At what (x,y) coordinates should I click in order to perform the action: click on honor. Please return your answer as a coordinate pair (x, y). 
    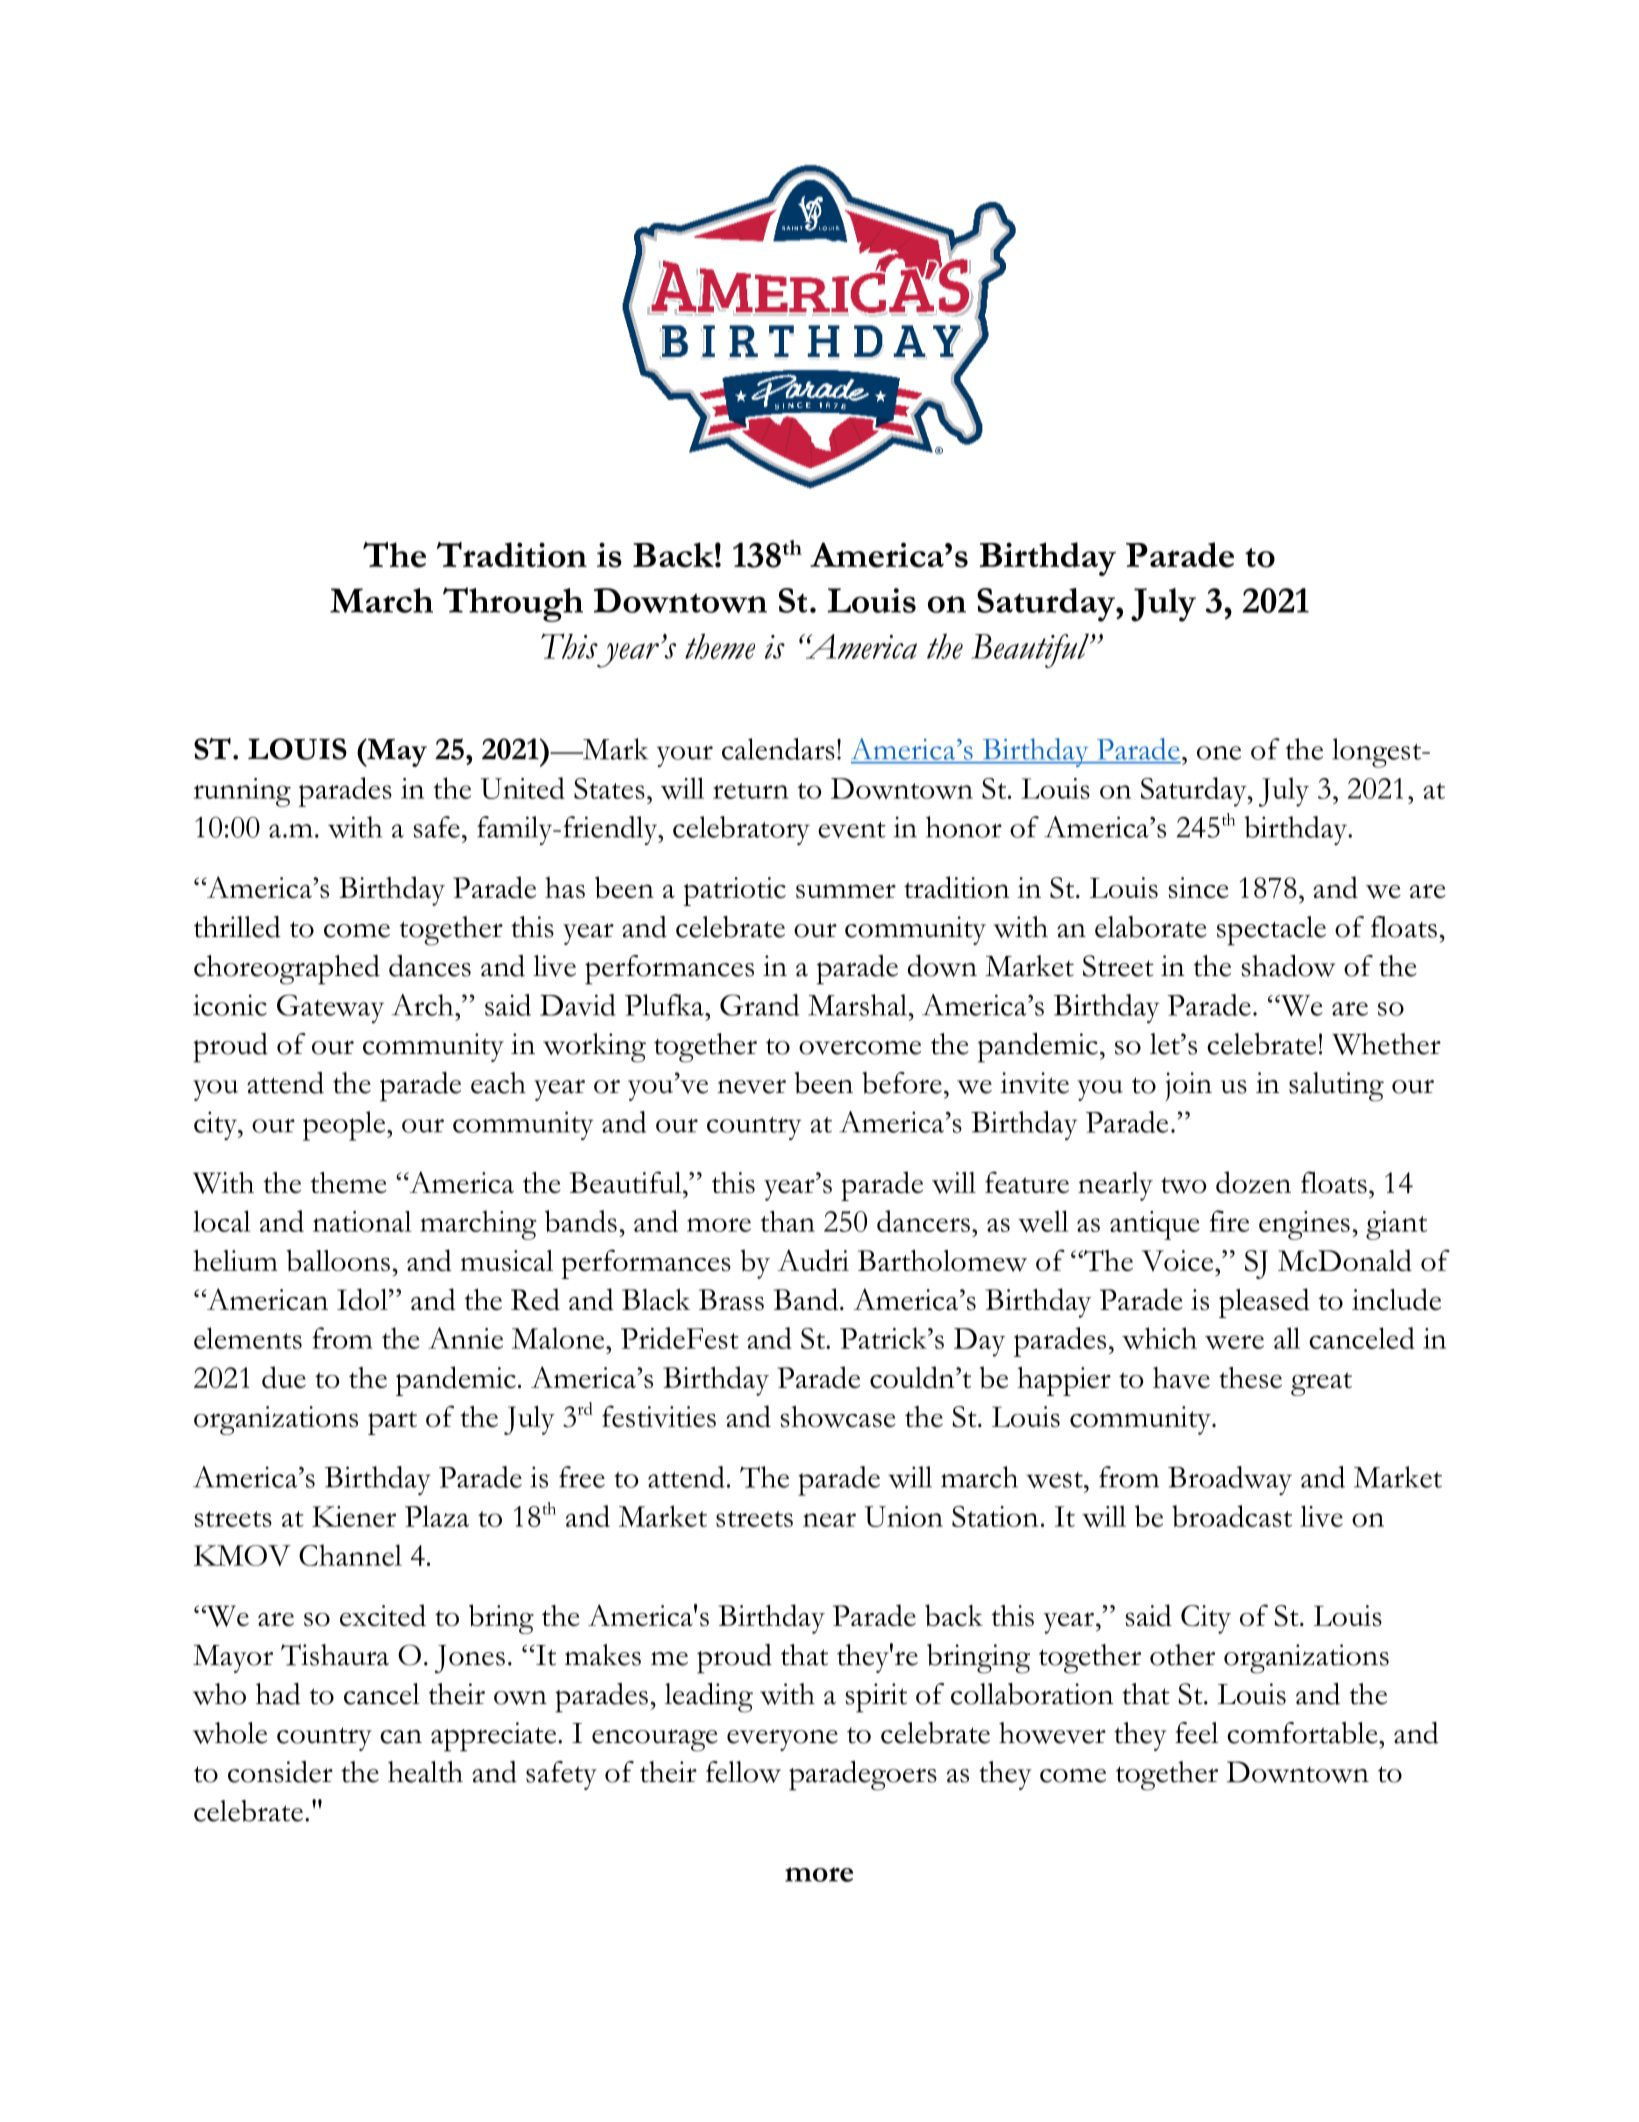
    Looking at the image, I should click on (964, 827).
